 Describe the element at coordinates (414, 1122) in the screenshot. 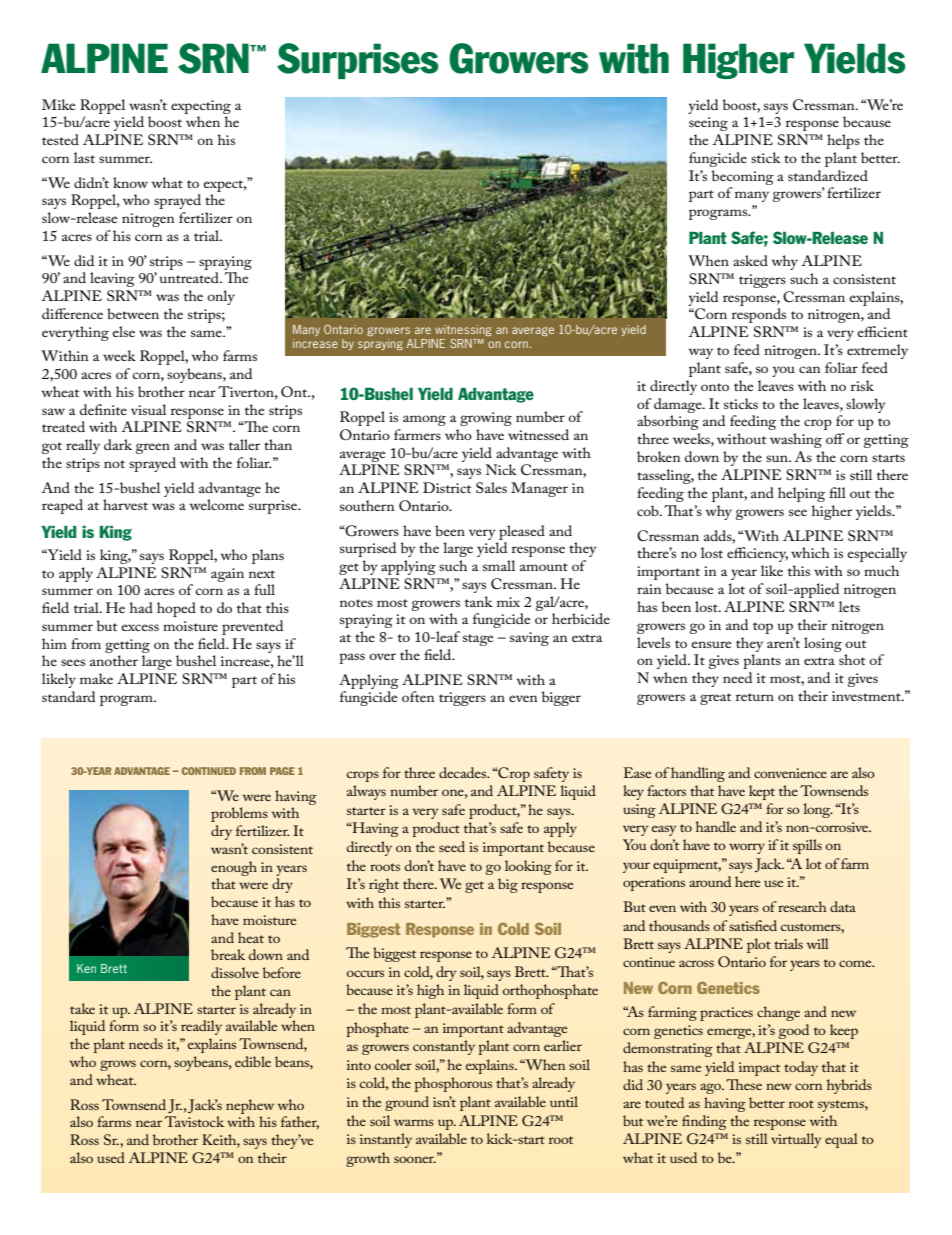

I see `warms` at that location.
